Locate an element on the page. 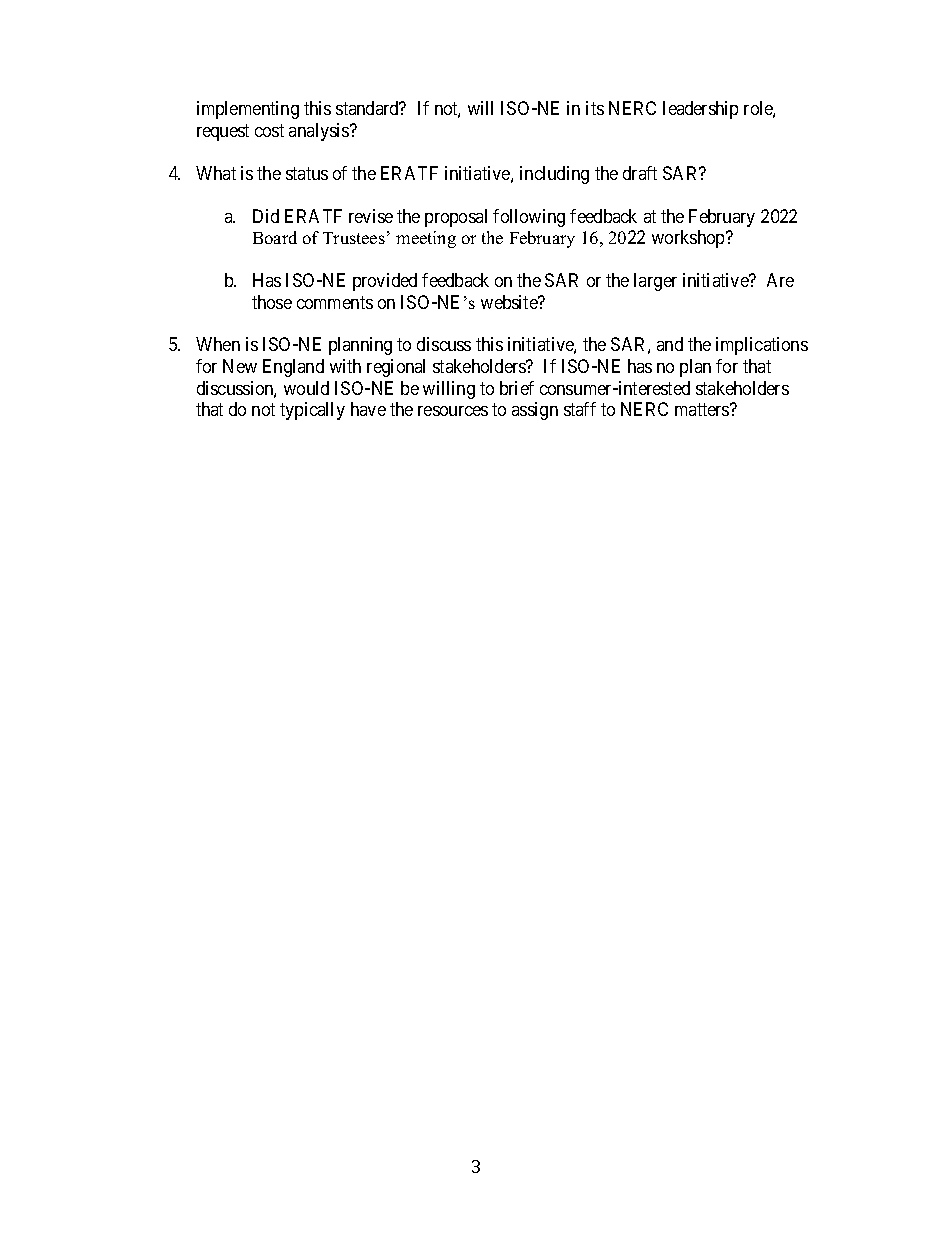 This image has width=952, height=1233. Did is located at coordinates (266, 216).
